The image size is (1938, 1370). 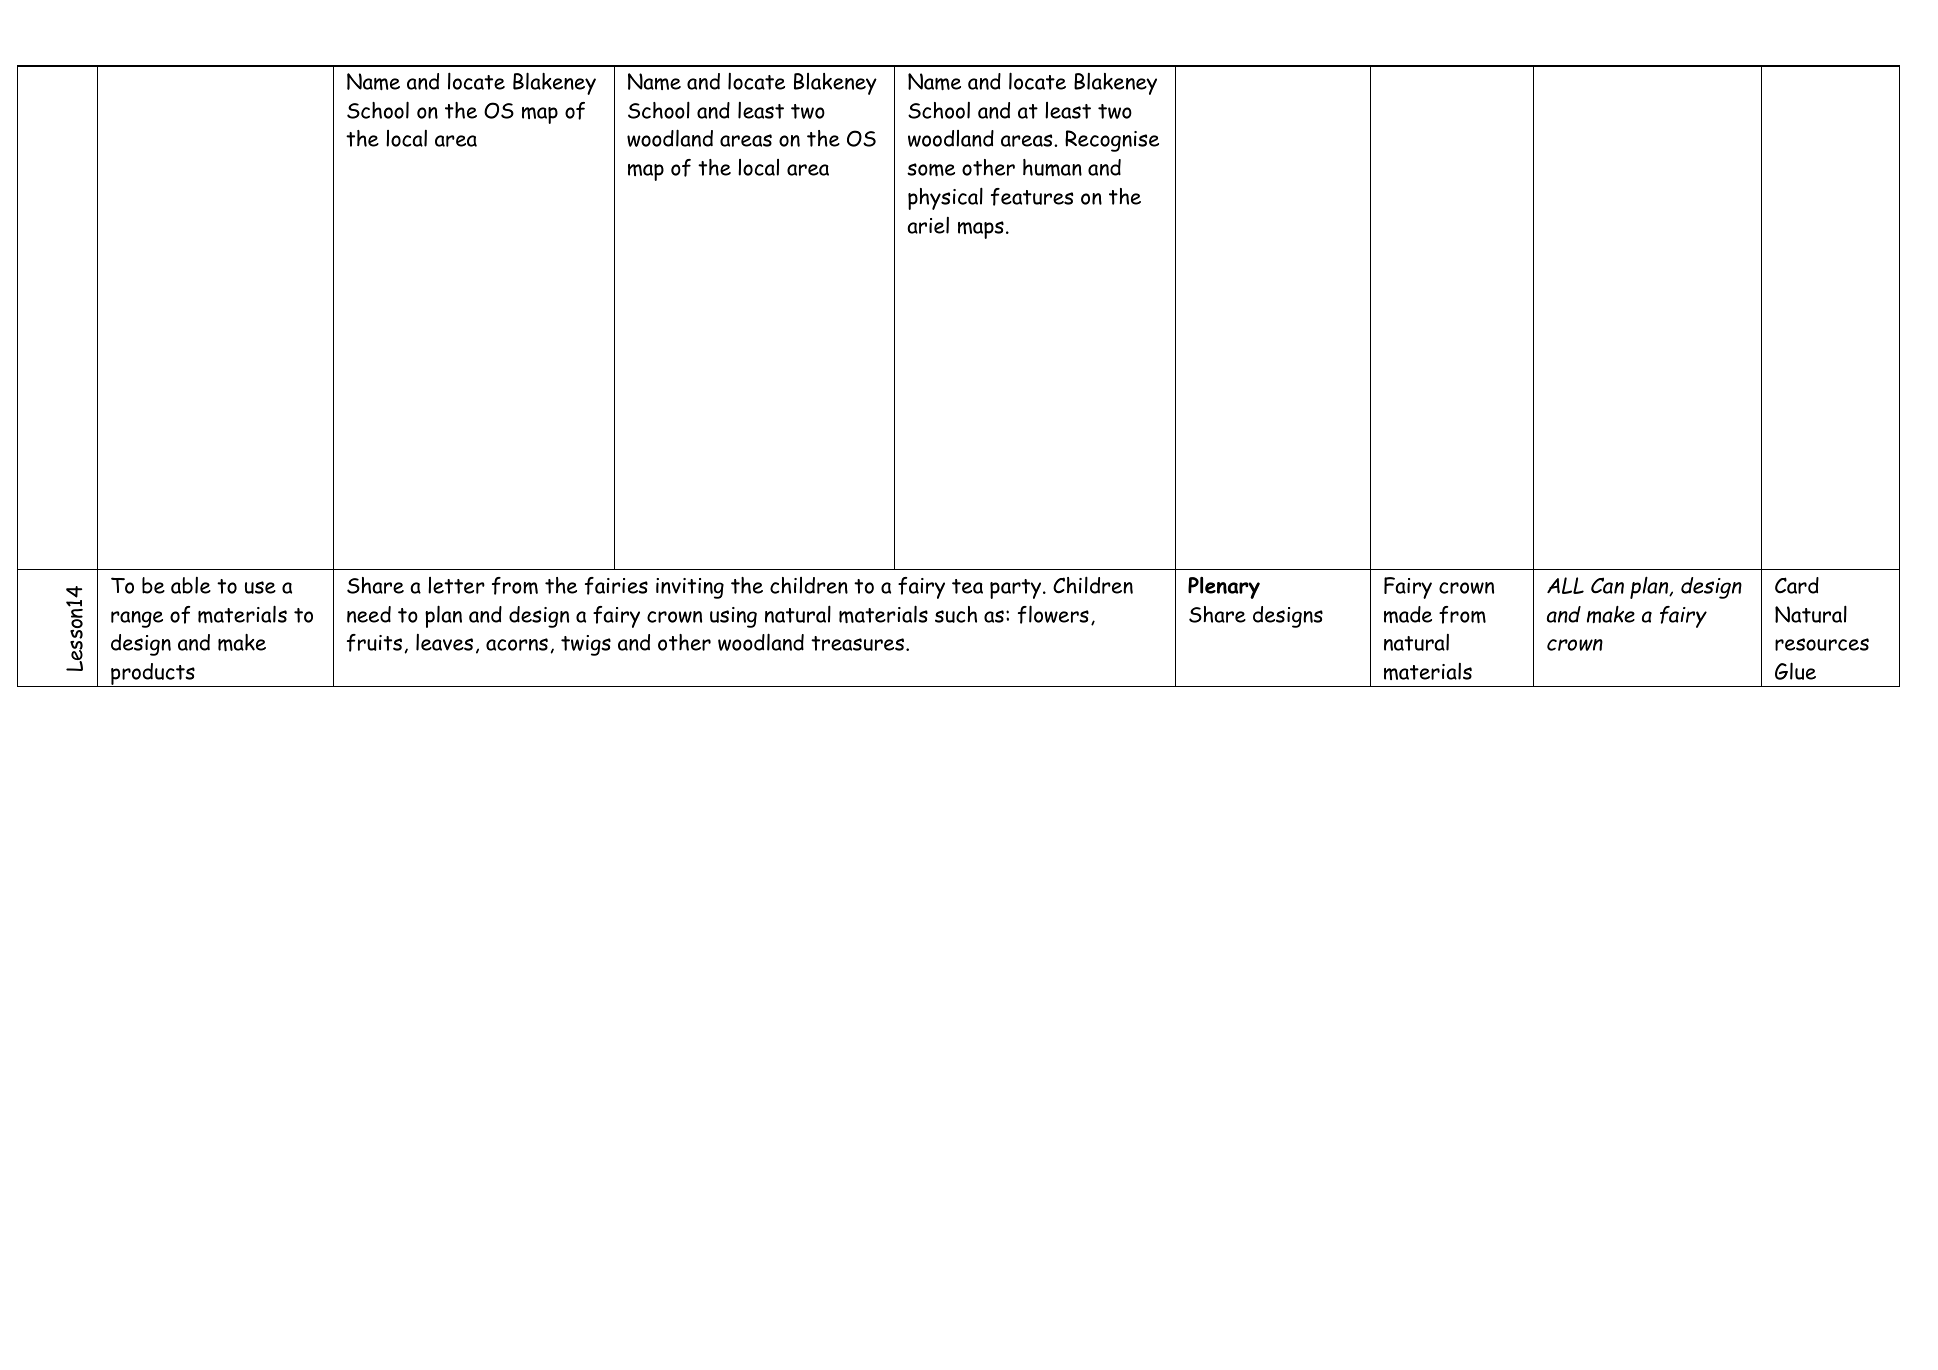 I want to click on features, so click(x=1032, y=197).
